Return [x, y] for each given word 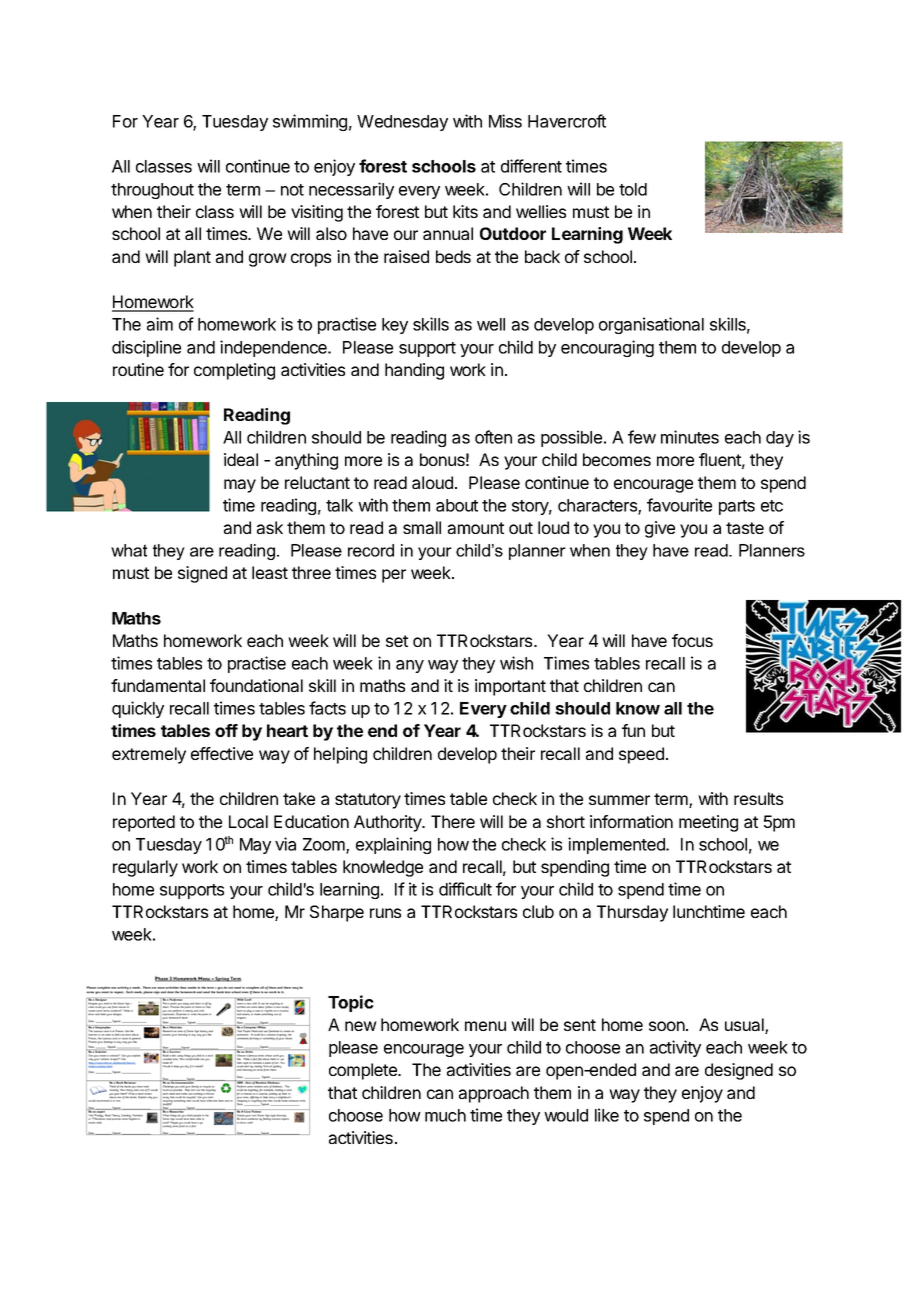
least [270, 572]
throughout [152, 191]
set [397, 641]
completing [234, 371]
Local [248, 821]
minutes [690, 437]
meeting [708, 823]
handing [414, 371]
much [445, 1115]
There [453, 821]
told [633, 189]
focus [692, 640]
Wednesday [402, 123]
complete [364, 1071]
